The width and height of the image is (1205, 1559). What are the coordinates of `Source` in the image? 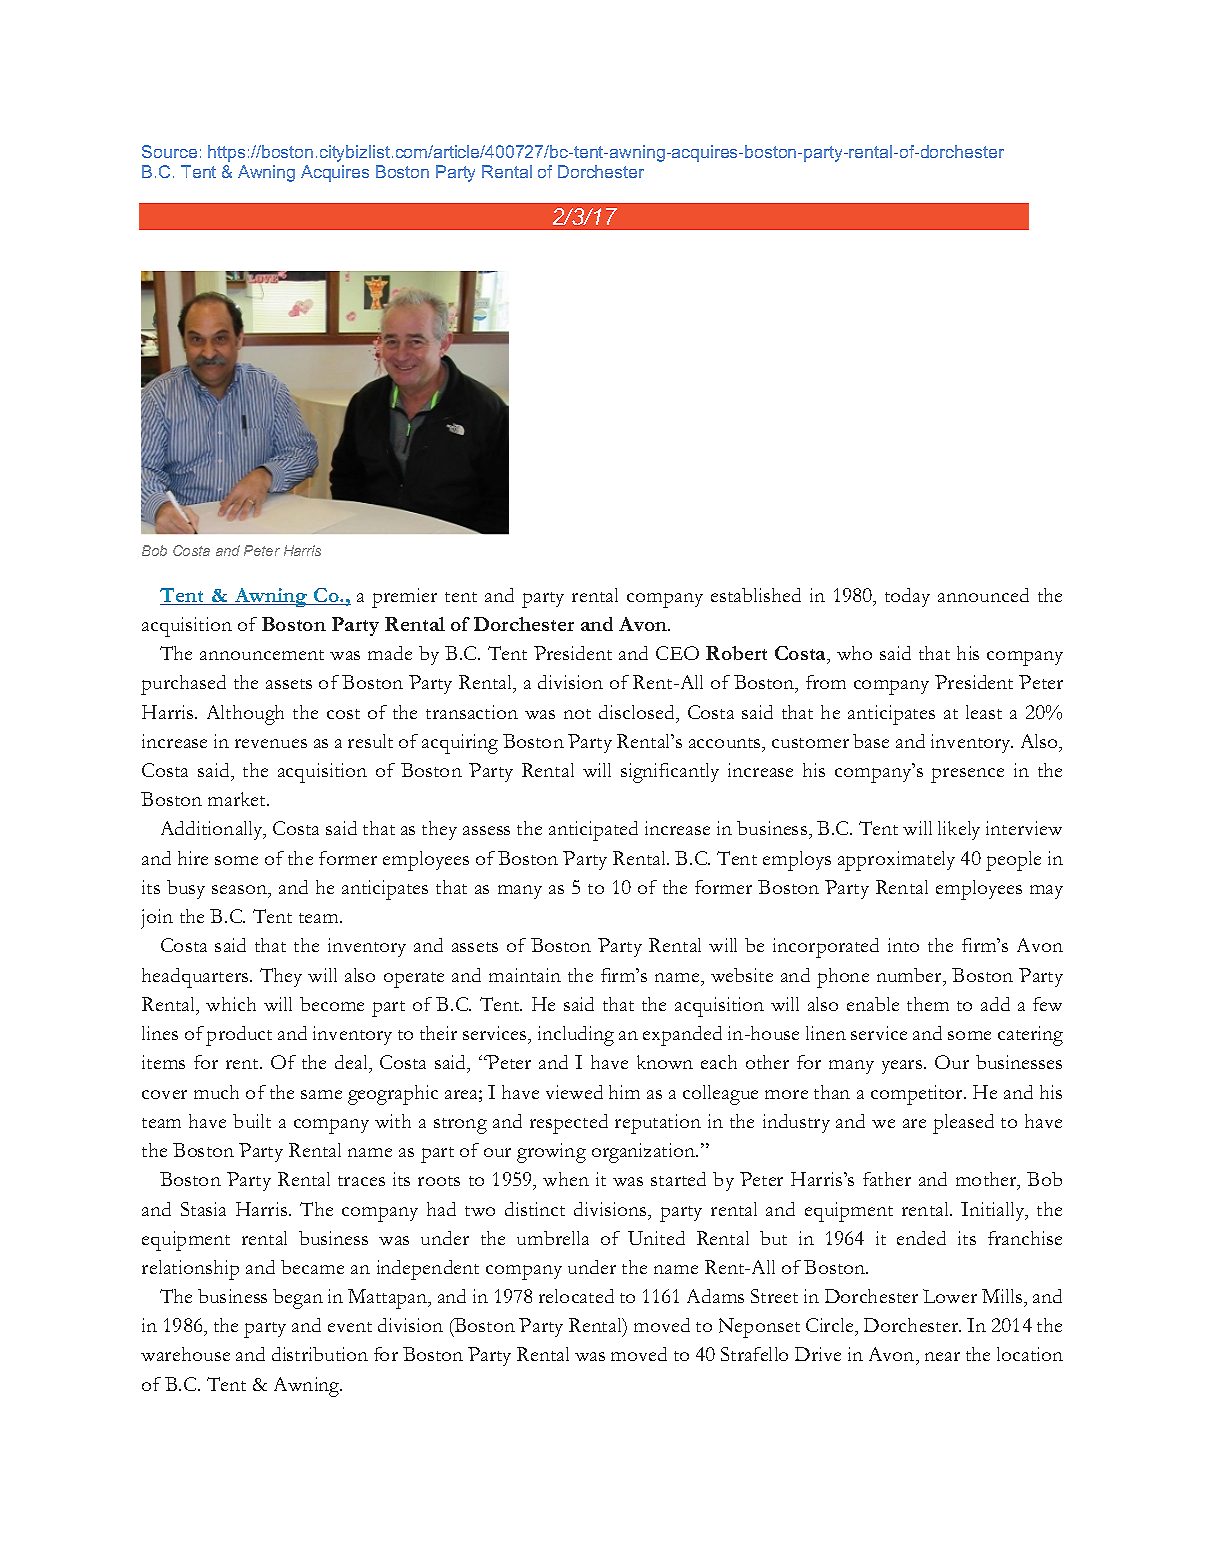 It's located at (169, 151).
